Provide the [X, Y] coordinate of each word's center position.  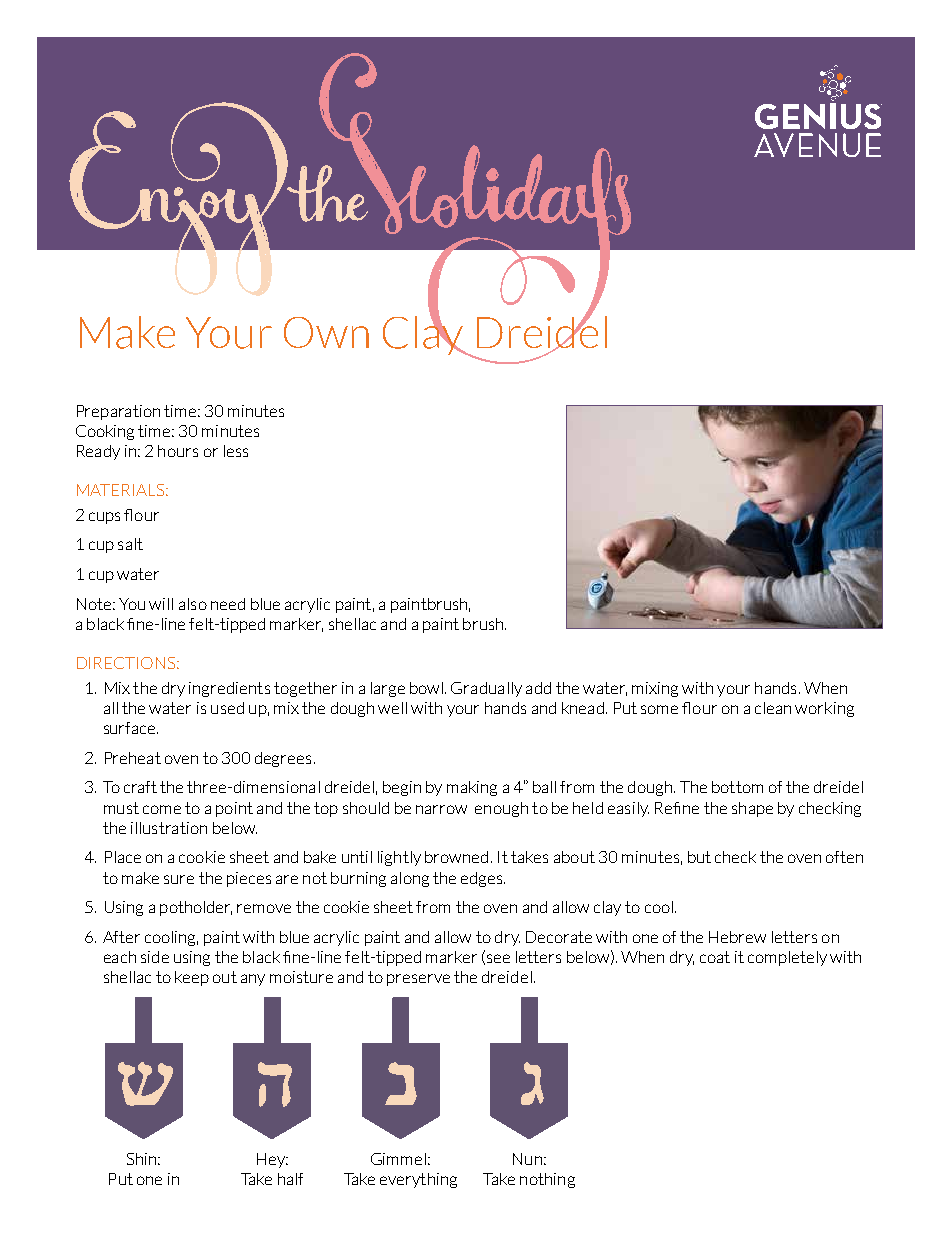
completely [787, 958]
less [236, 451]
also [193, 604]
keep [192, 978]
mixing [655, 689]
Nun [527, 1159]
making [472, 788]
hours [178, 451]
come [162, 809]
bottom [737, 787]
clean [773, 708]
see [498, 958]
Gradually [486, 689]
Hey [272, 1160]
